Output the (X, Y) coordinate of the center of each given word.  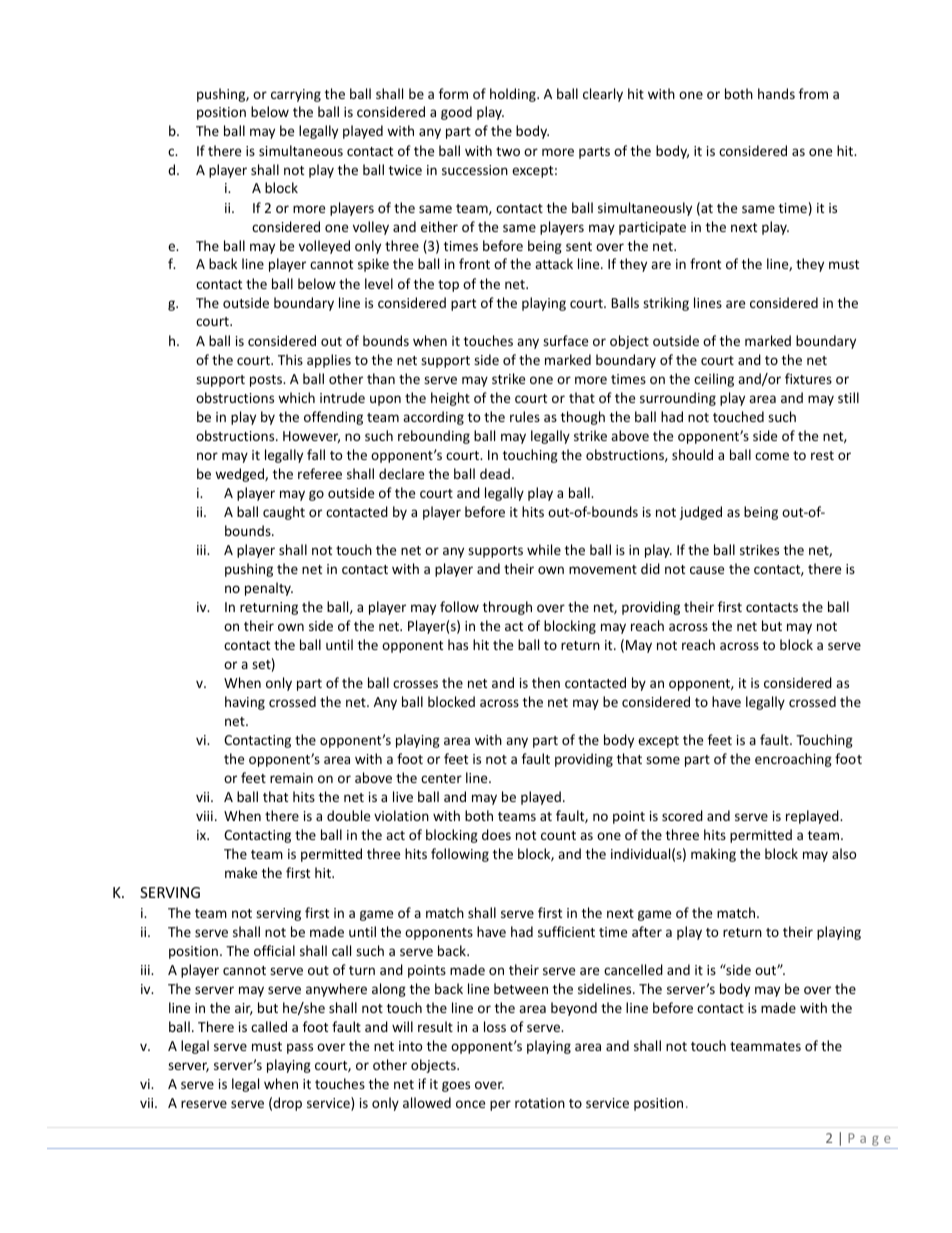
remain (291, 778)
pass (300, 1048)
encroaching (793, 760)
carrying (296, 95)
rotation (540, 1103)
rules (525, 416)
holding (514, 95)
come (772, 456)
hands (776, 93)
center (441, 778)
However (311, 437)
